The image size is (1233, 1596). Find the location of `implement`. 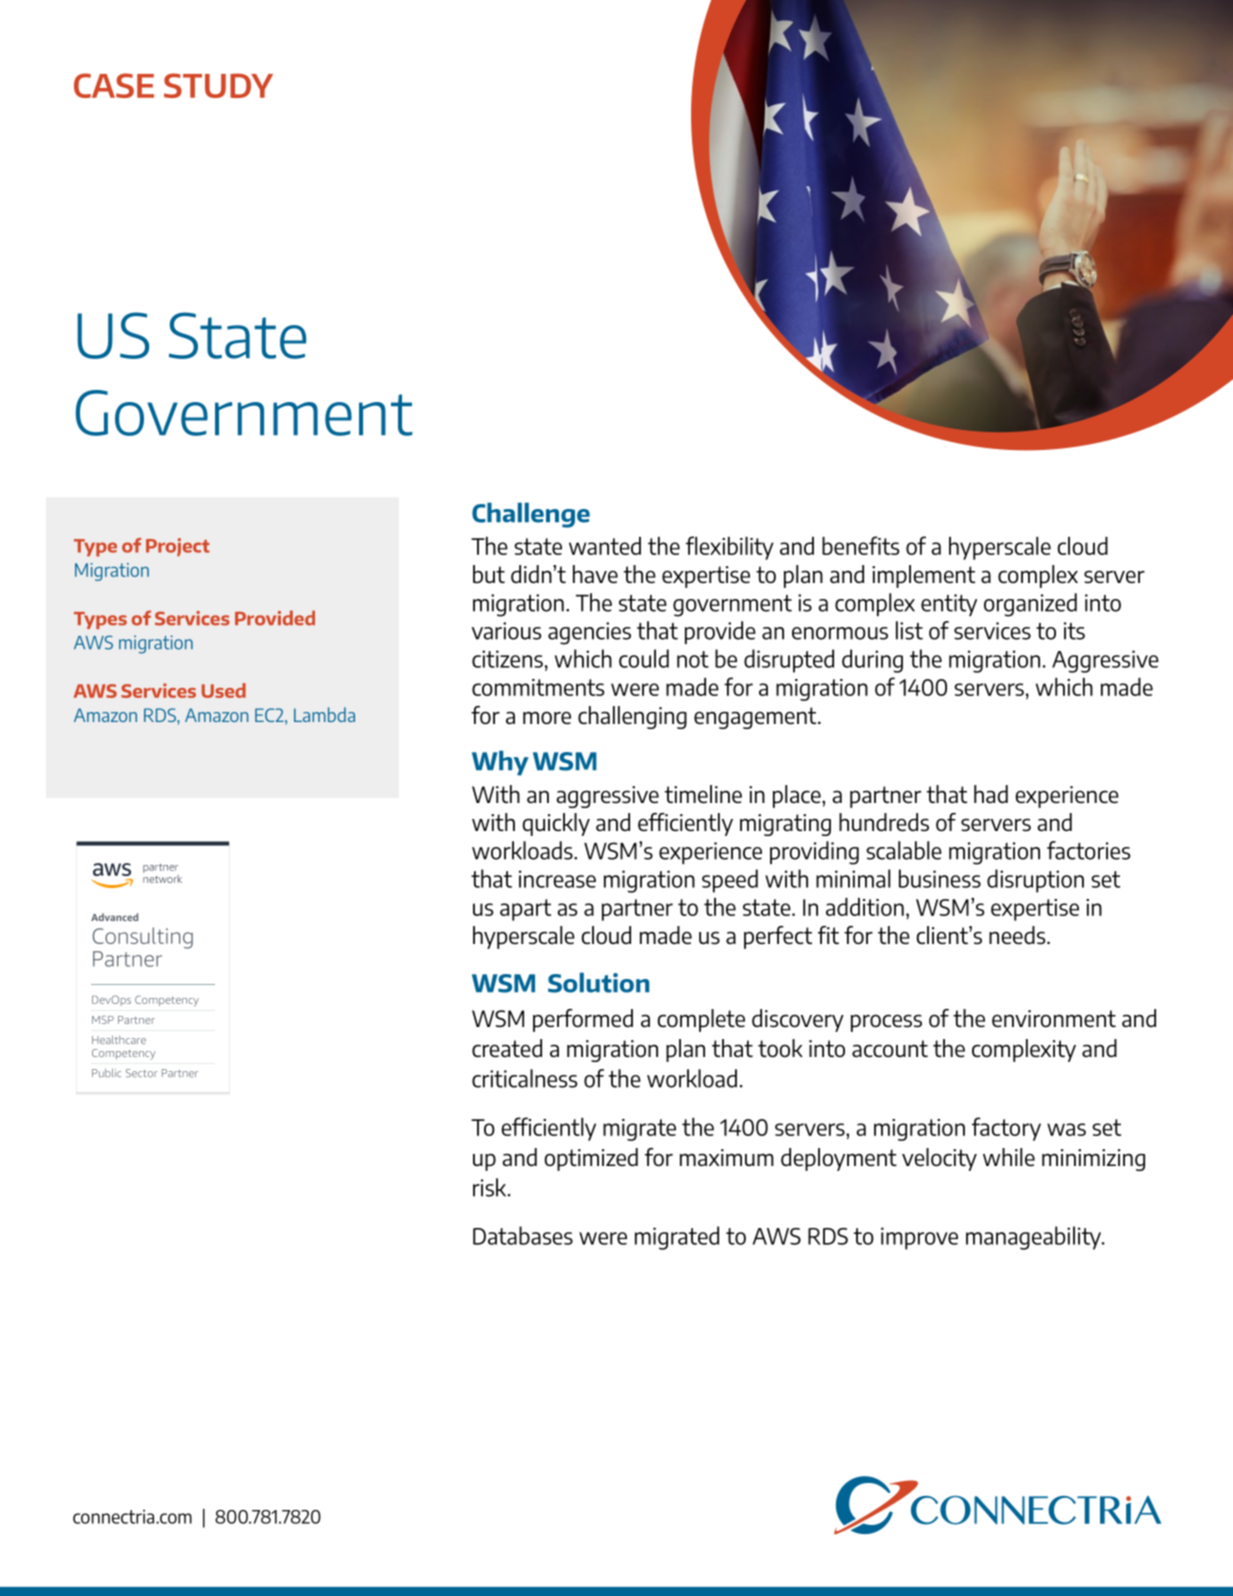

implement is located at coordinates (923, 576).
